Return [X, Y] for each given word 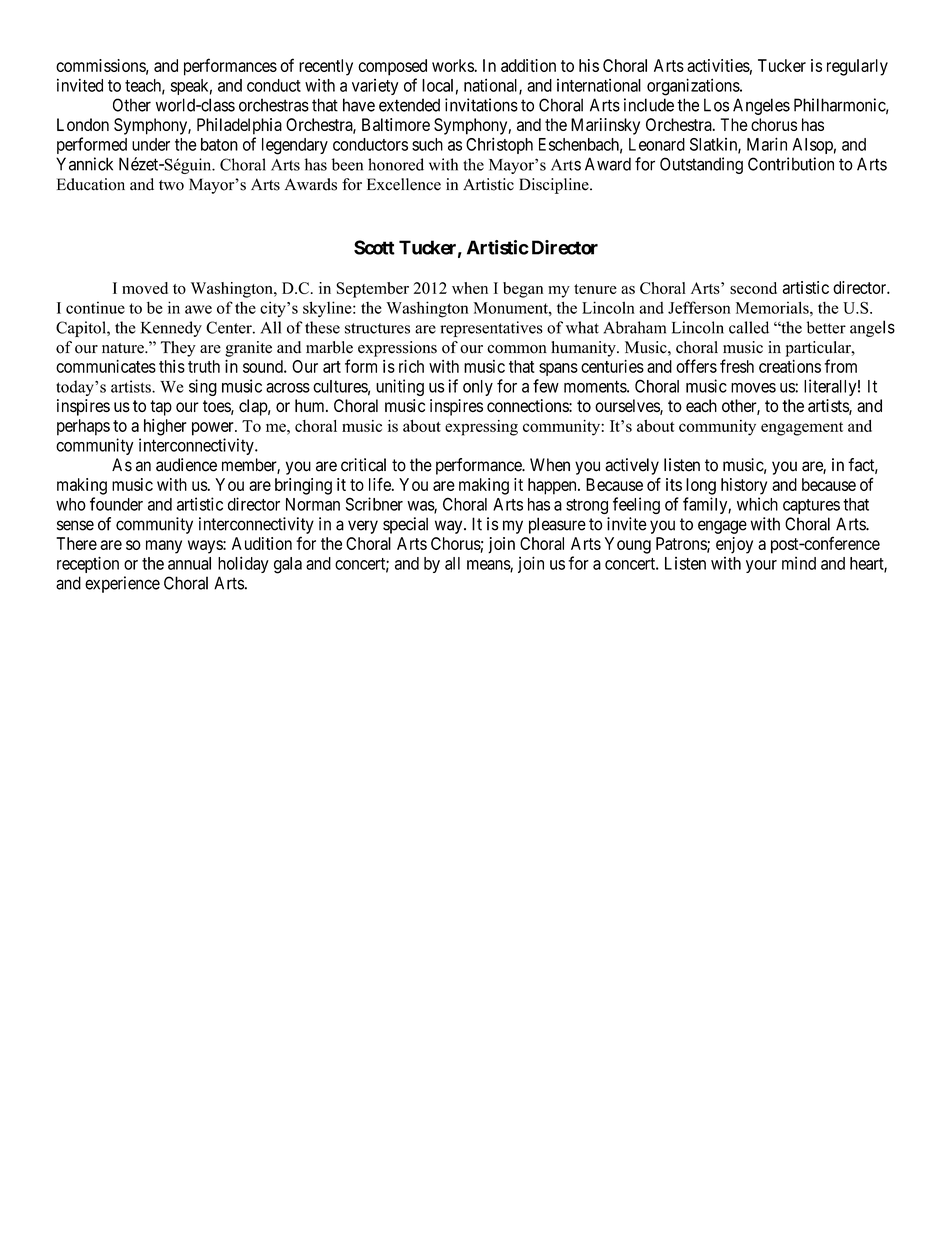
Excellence [404, 184]
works [453, 65]
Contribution [791, 164]
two [171, 185]
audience [186, 465]
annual [189, 563]
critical [363, 465]
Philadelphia [239, 126]
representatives [491, 329]
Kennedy [171, 329]
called [749, 327]
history [744, 486]
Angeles [761, 106]
